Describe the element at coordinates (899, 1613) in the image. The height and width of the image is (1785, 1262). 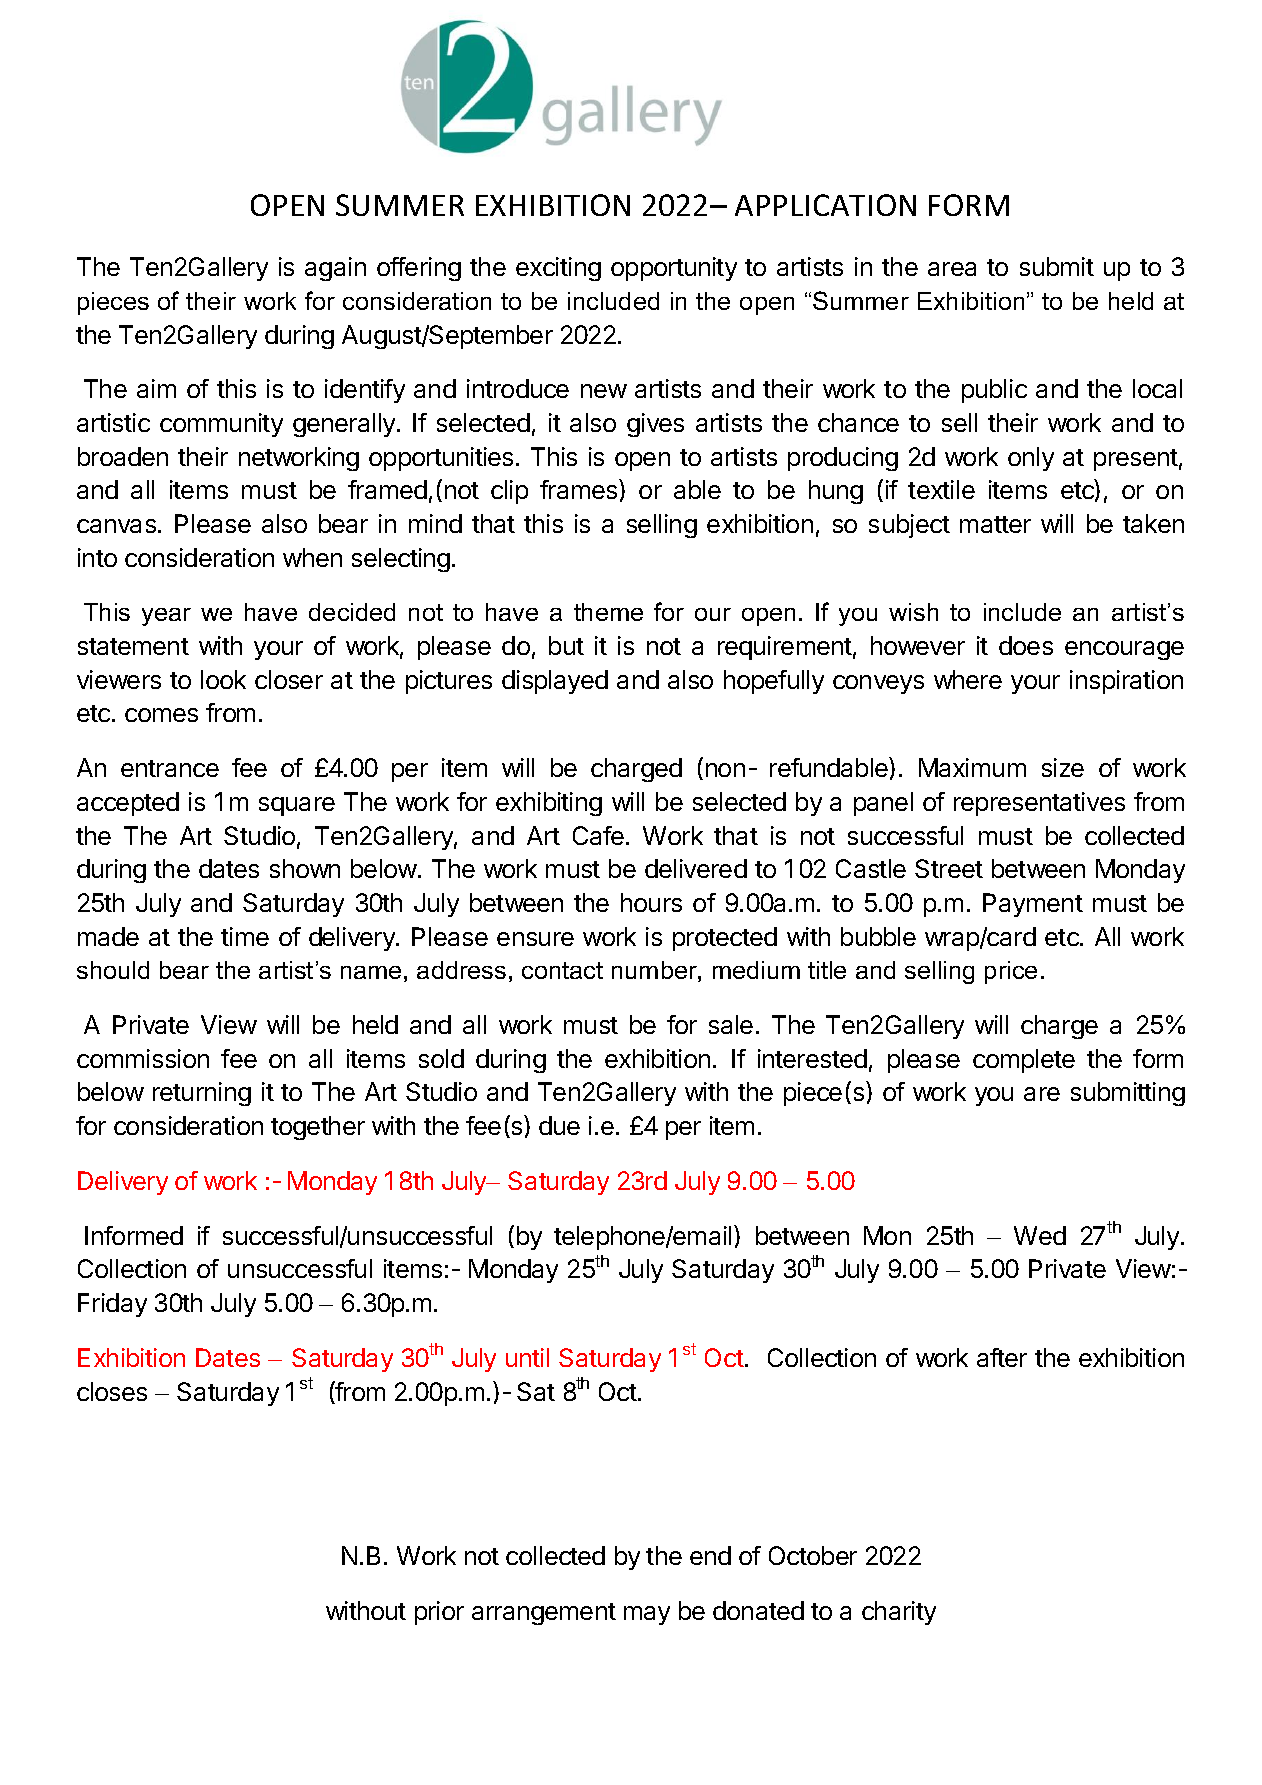
I see `charity` at that location.
